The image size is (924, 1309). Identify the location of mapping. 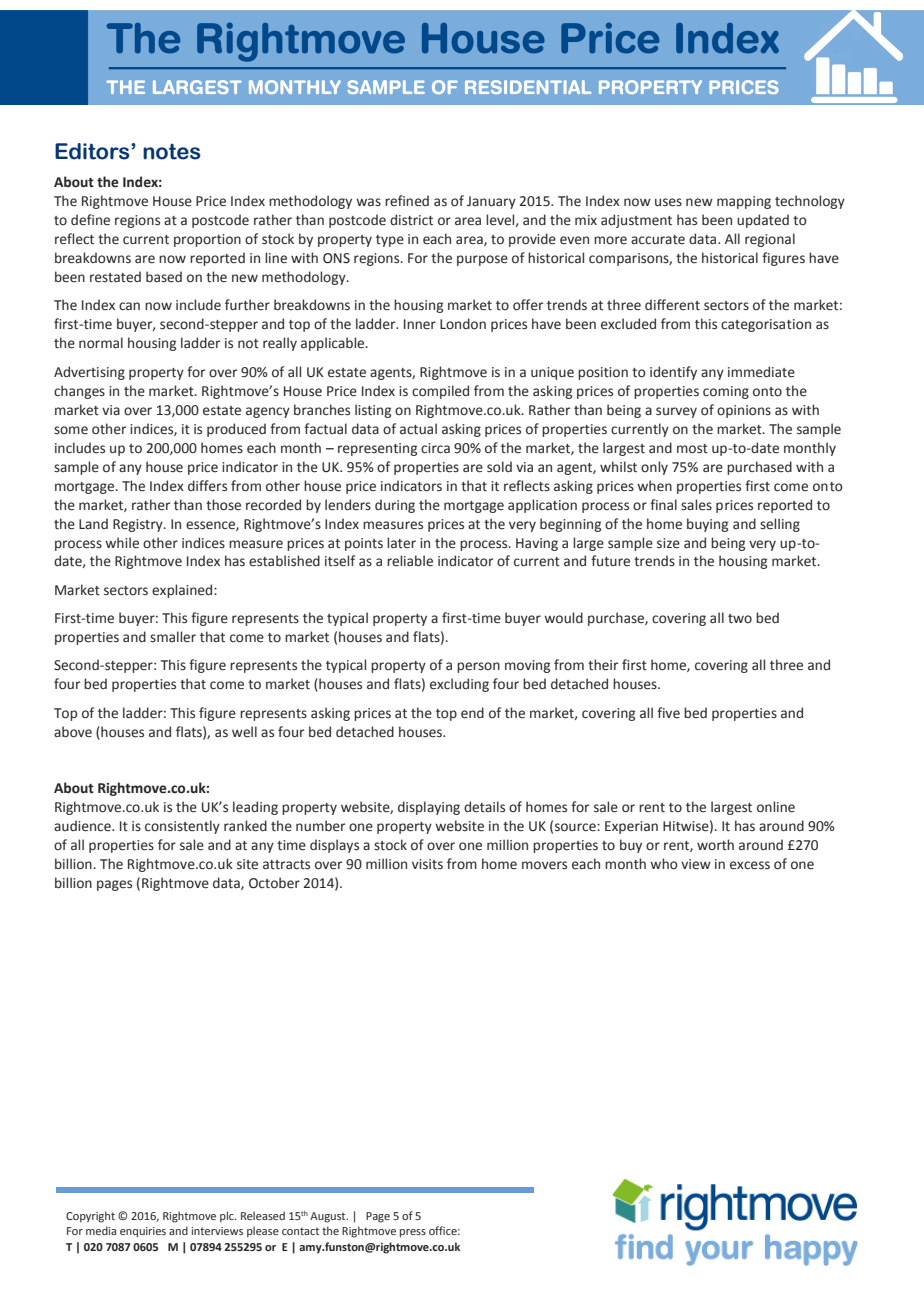
(744, 202).
